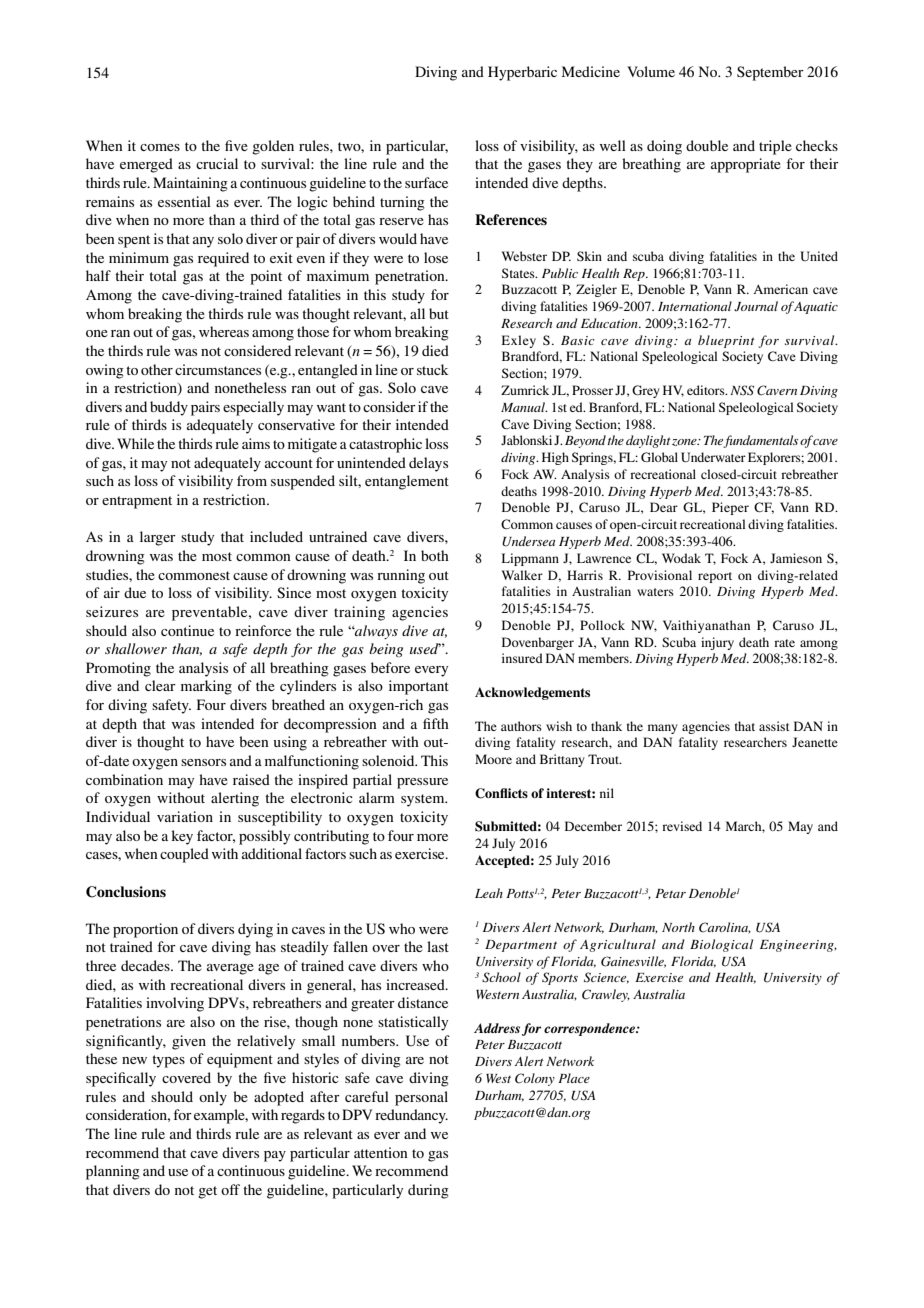  I want to click on comes, so click(160, 147).
